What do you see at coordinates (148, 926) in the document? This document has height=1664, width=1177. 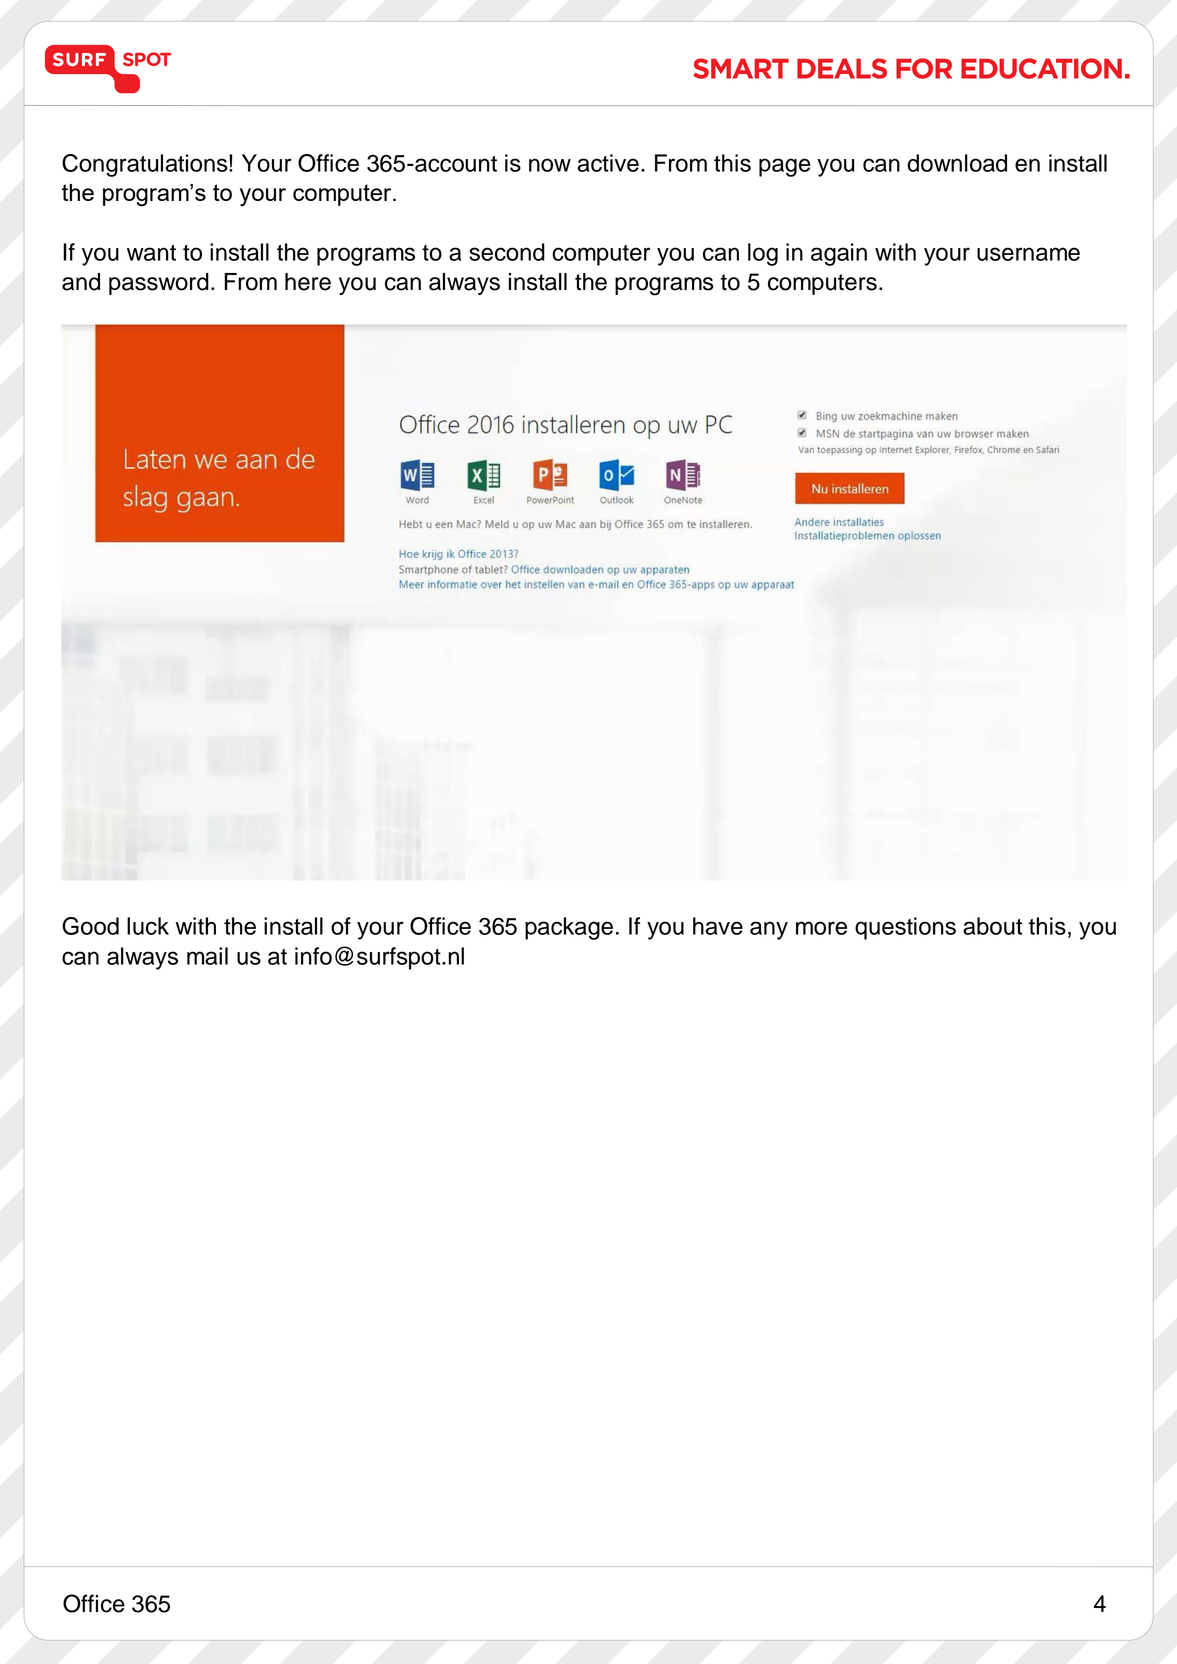 I see `luck` at bounding box center [148, 926].
